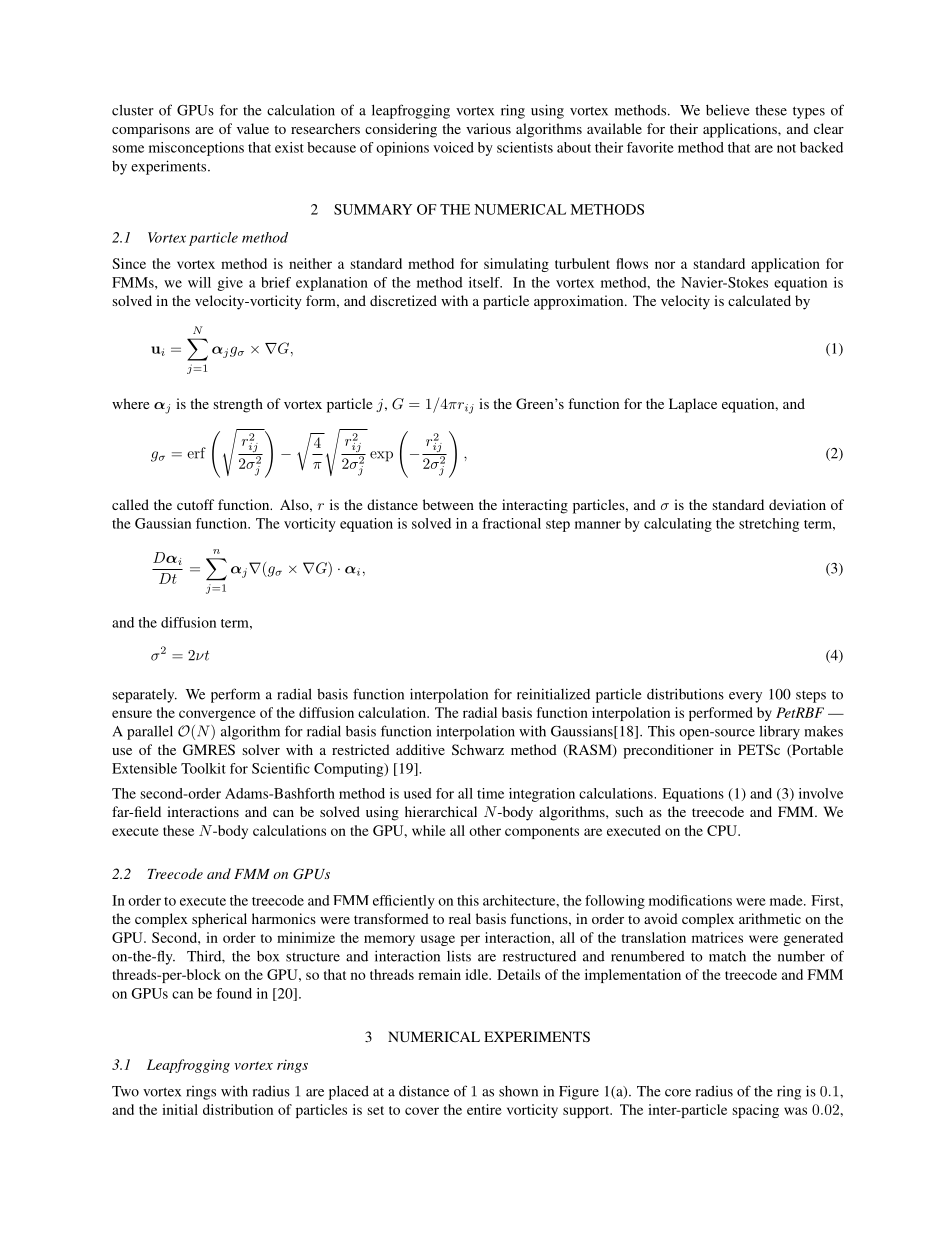 This screenshot has width=952, height=1233. I want to click on strength, so click(238, 405).
